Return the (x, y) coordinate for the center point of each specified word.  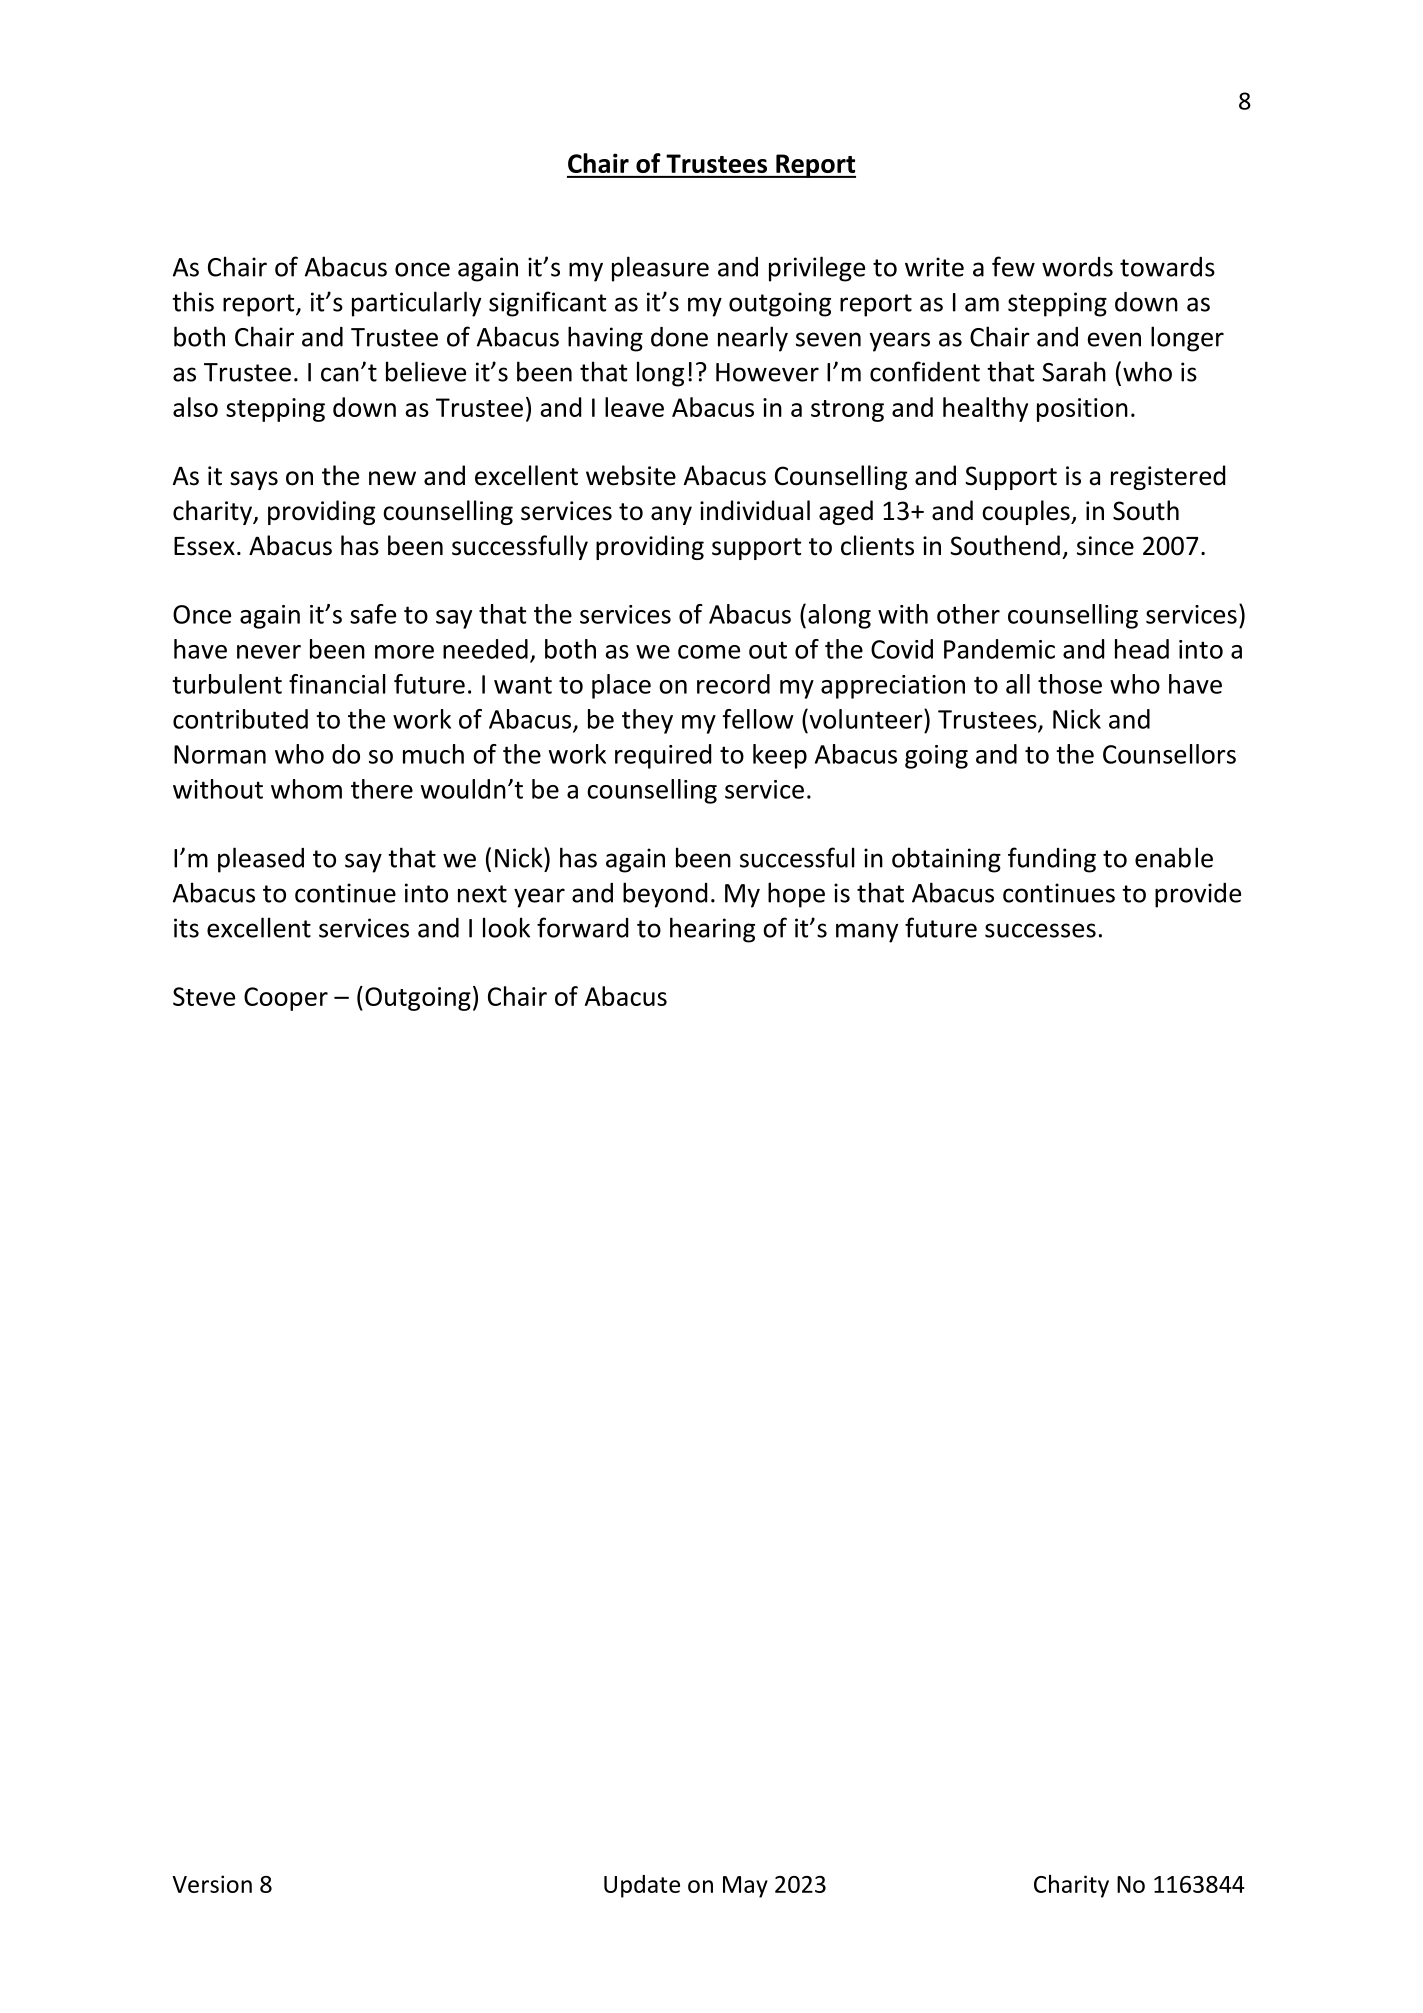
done (679, 337)
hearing (712, 930)
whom (306, 789)
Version (212, 1884)
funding (1052, 860)
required (663, 756)
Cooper (286, 999)
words (1077, 267)
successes (1040, 930)
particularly (416, 304)
